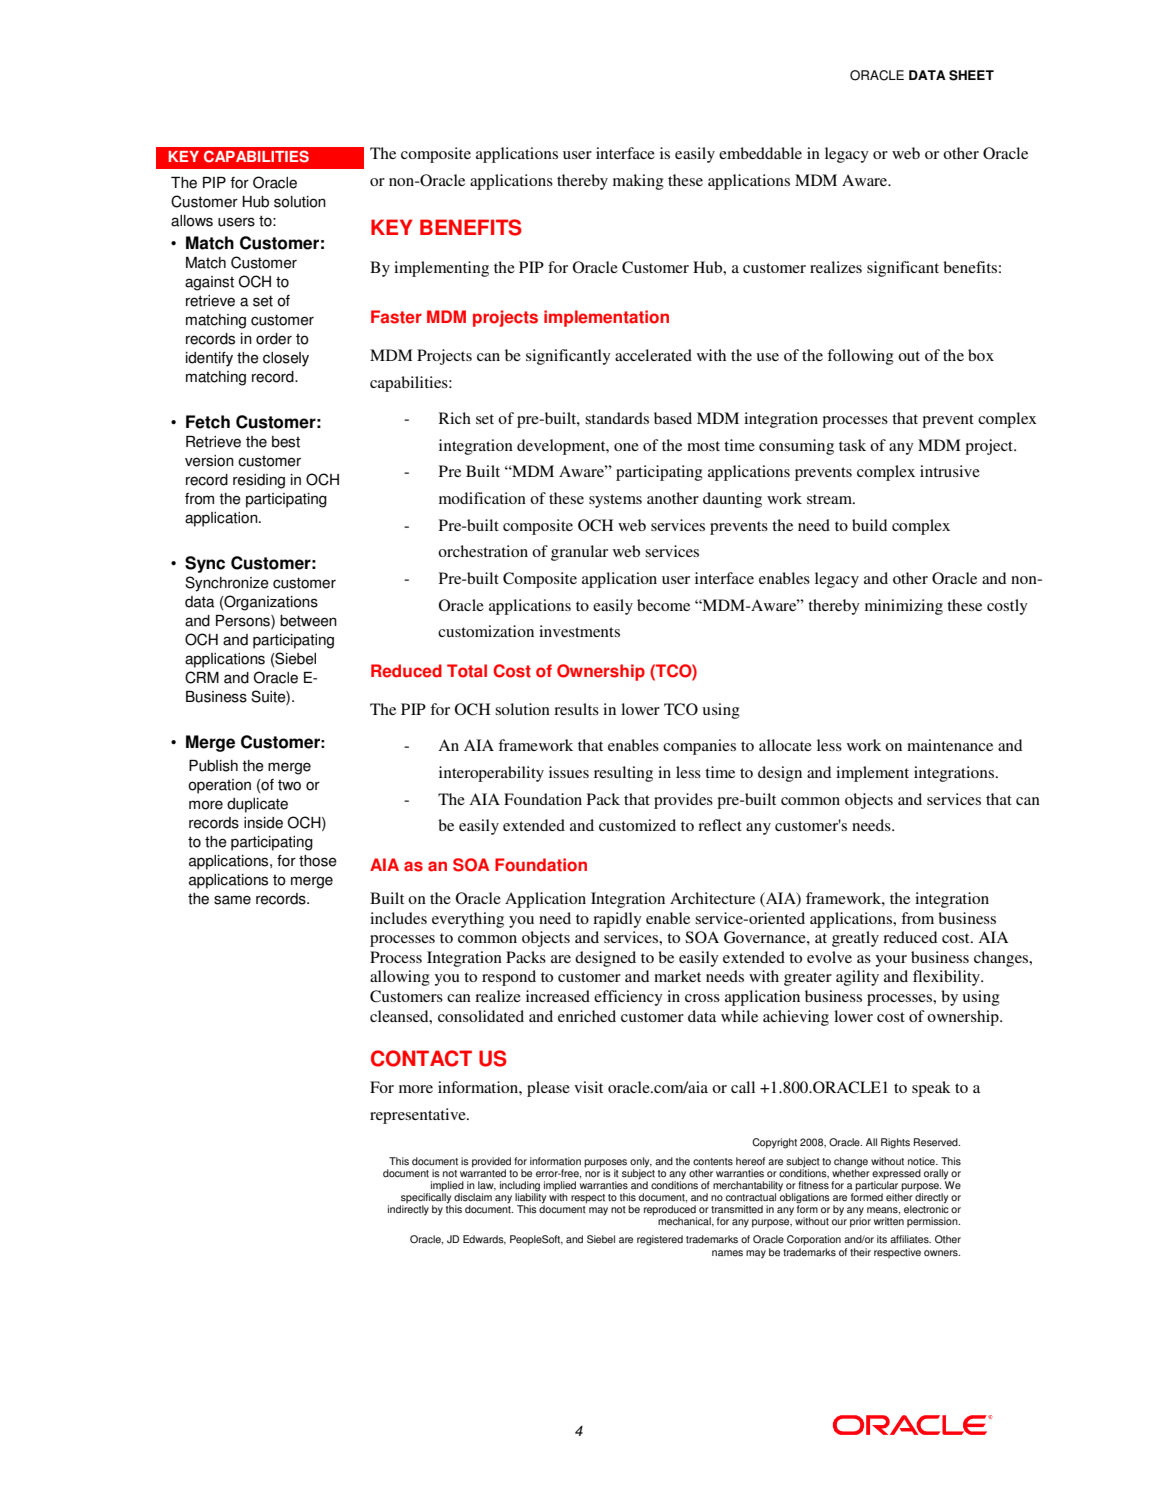 Image resolution: width=1165 pixels, height=1508 pixels. I want to click on minimizing, so click(904, 607).
